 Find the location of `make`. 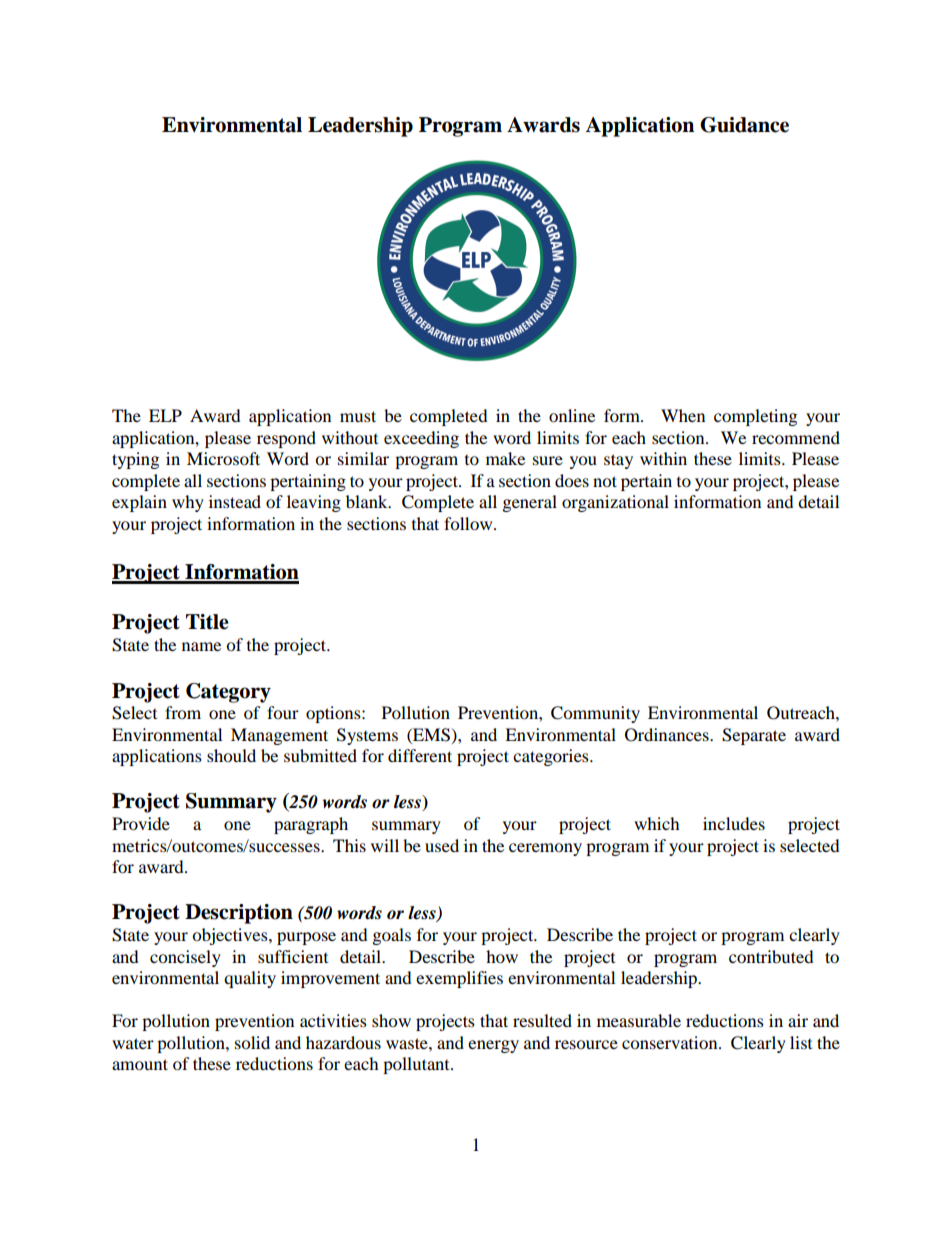

make is located at coordinates (505, 458).
